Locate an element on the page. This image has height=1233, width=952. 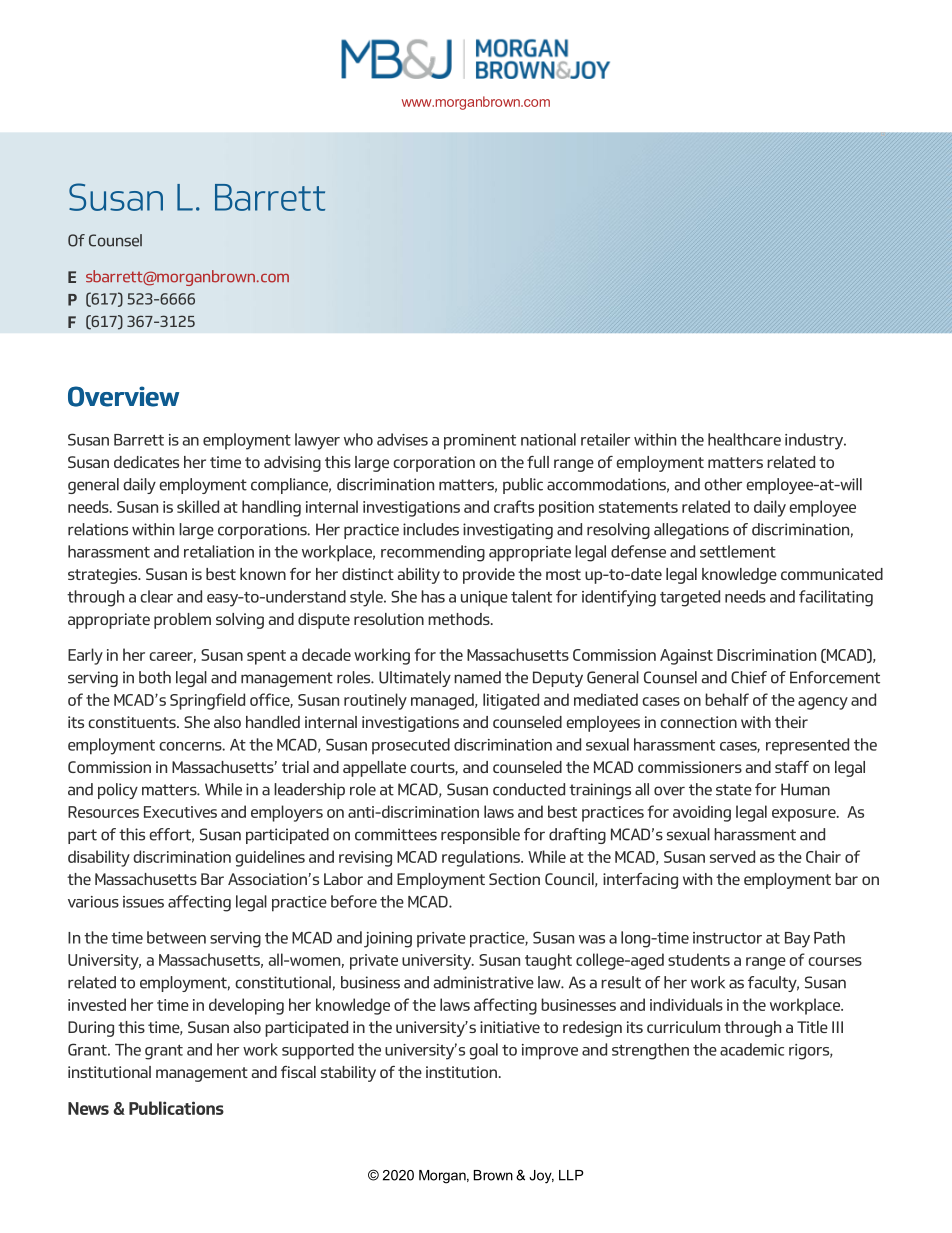
Overview is located at coordinates (123, 396).
